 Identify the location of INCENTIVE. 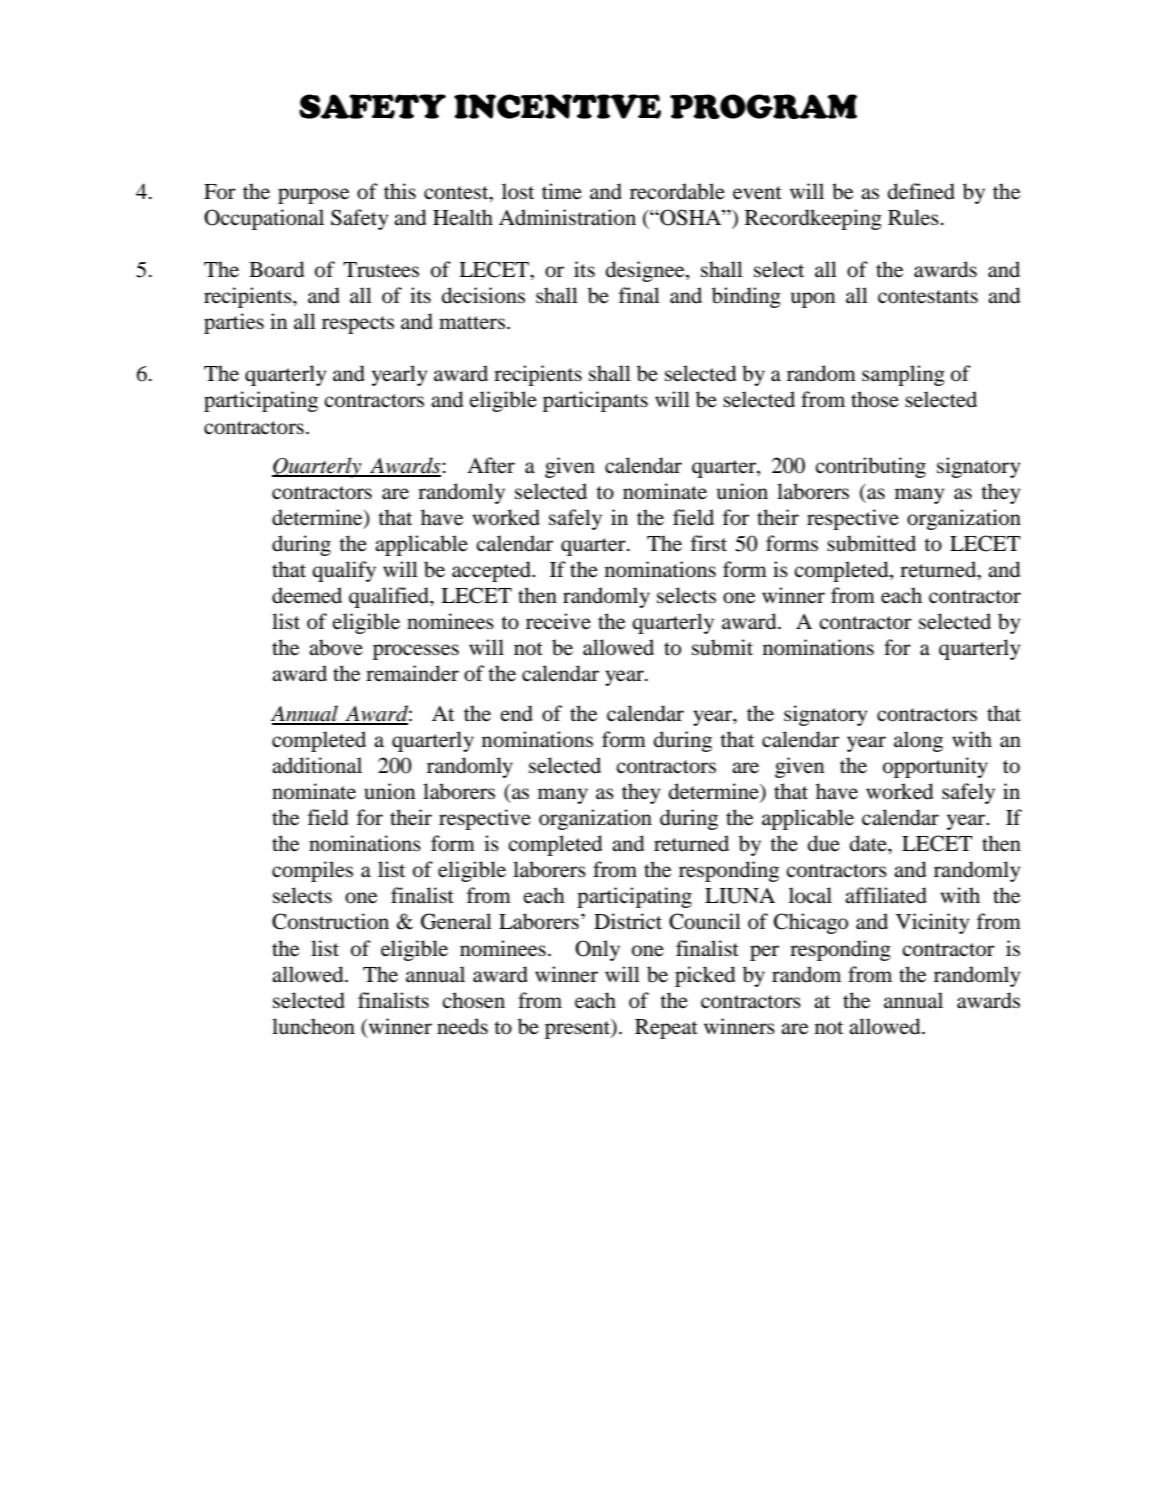
(557, 106).
